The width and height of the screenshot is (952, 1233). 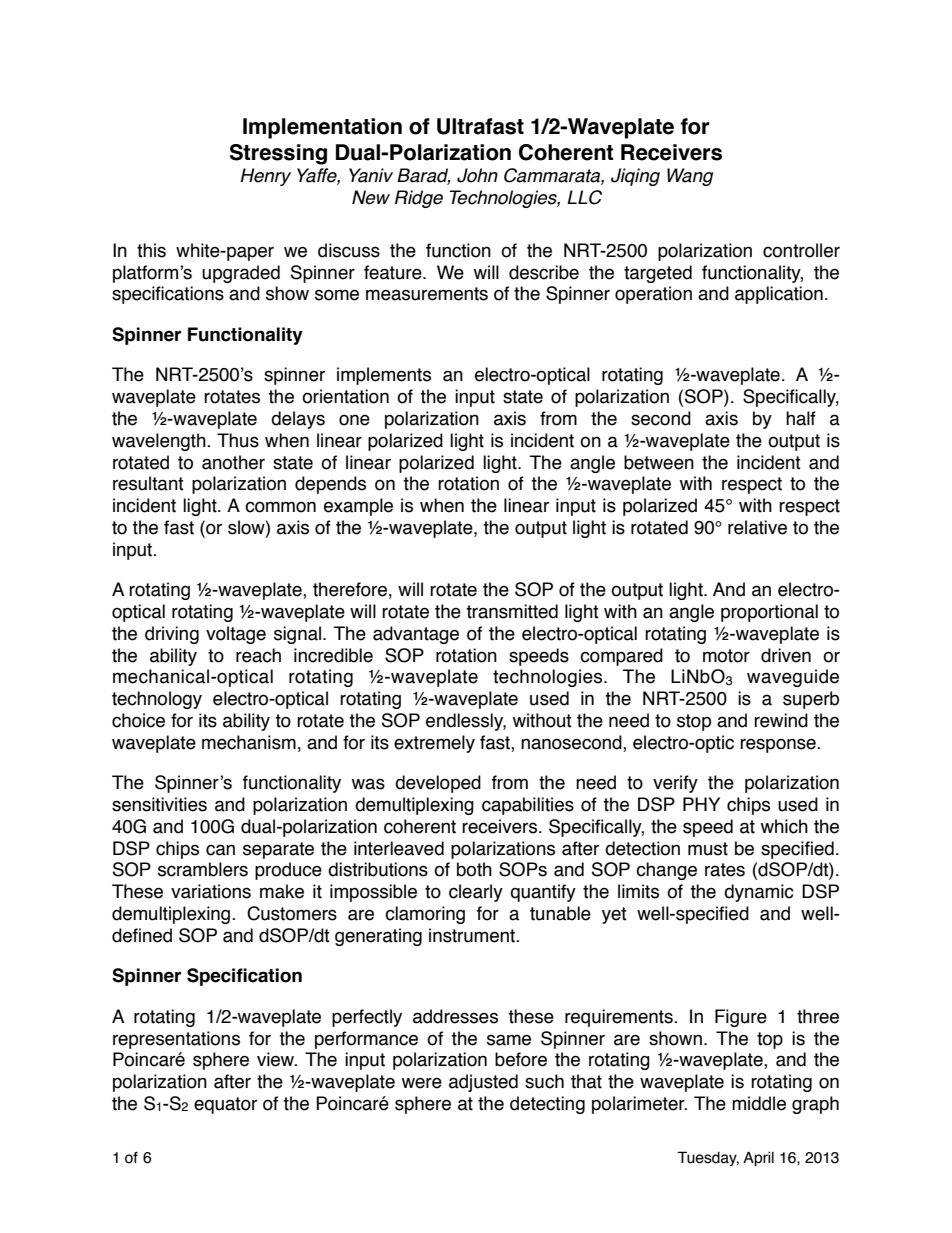 I want to click on adjusted, so click(x=483, y=1083).
